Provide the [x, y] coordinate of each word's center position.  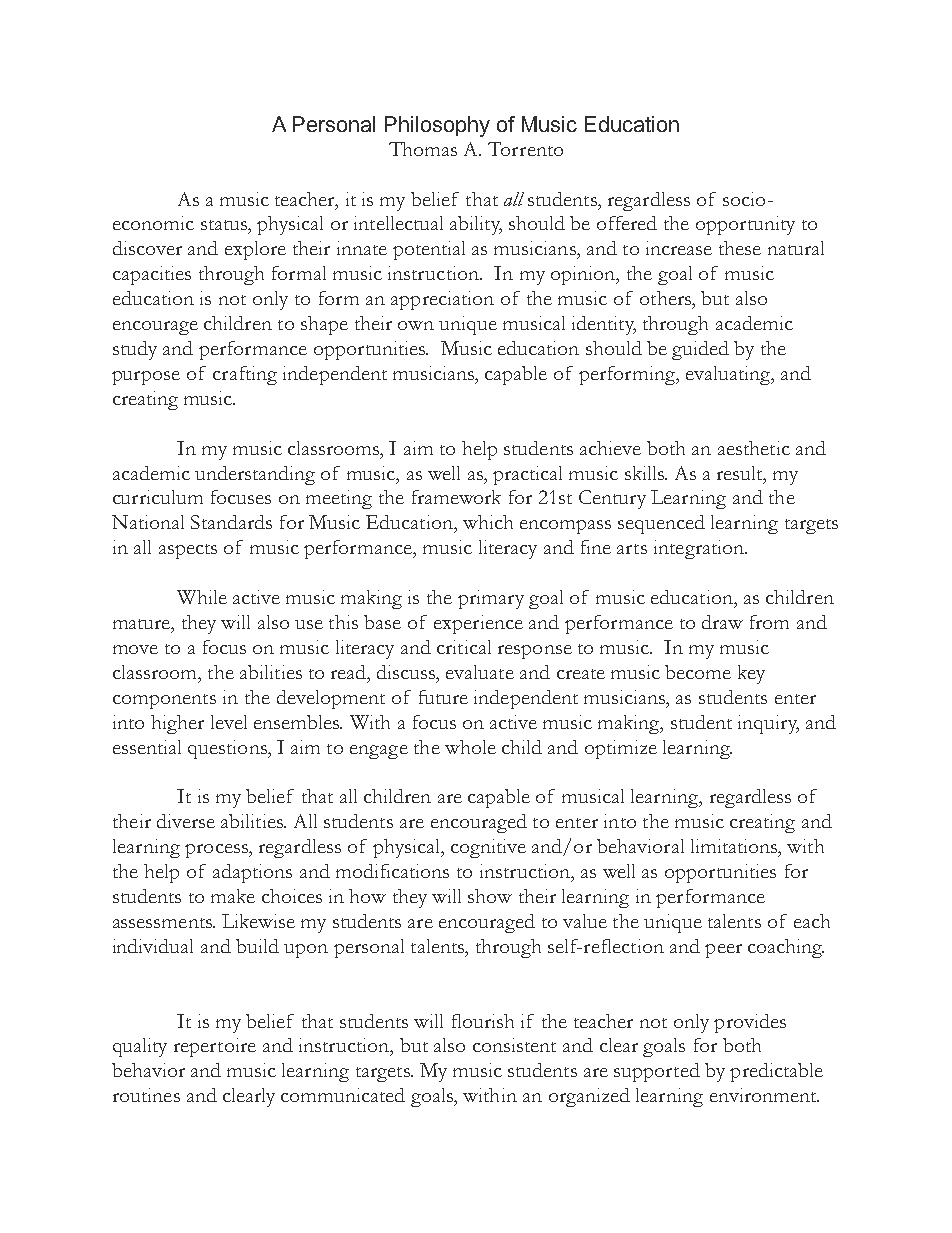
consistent [514, 1045]
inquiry [768, 724]
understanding [255, 475]
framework [456, 497]
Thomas [423, 149]
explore [255, 250]
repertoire [215, 1047]
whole [470, 747]
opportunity [745, 225]
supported [657, 1072]
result [741, 473]
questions [228, 749]
